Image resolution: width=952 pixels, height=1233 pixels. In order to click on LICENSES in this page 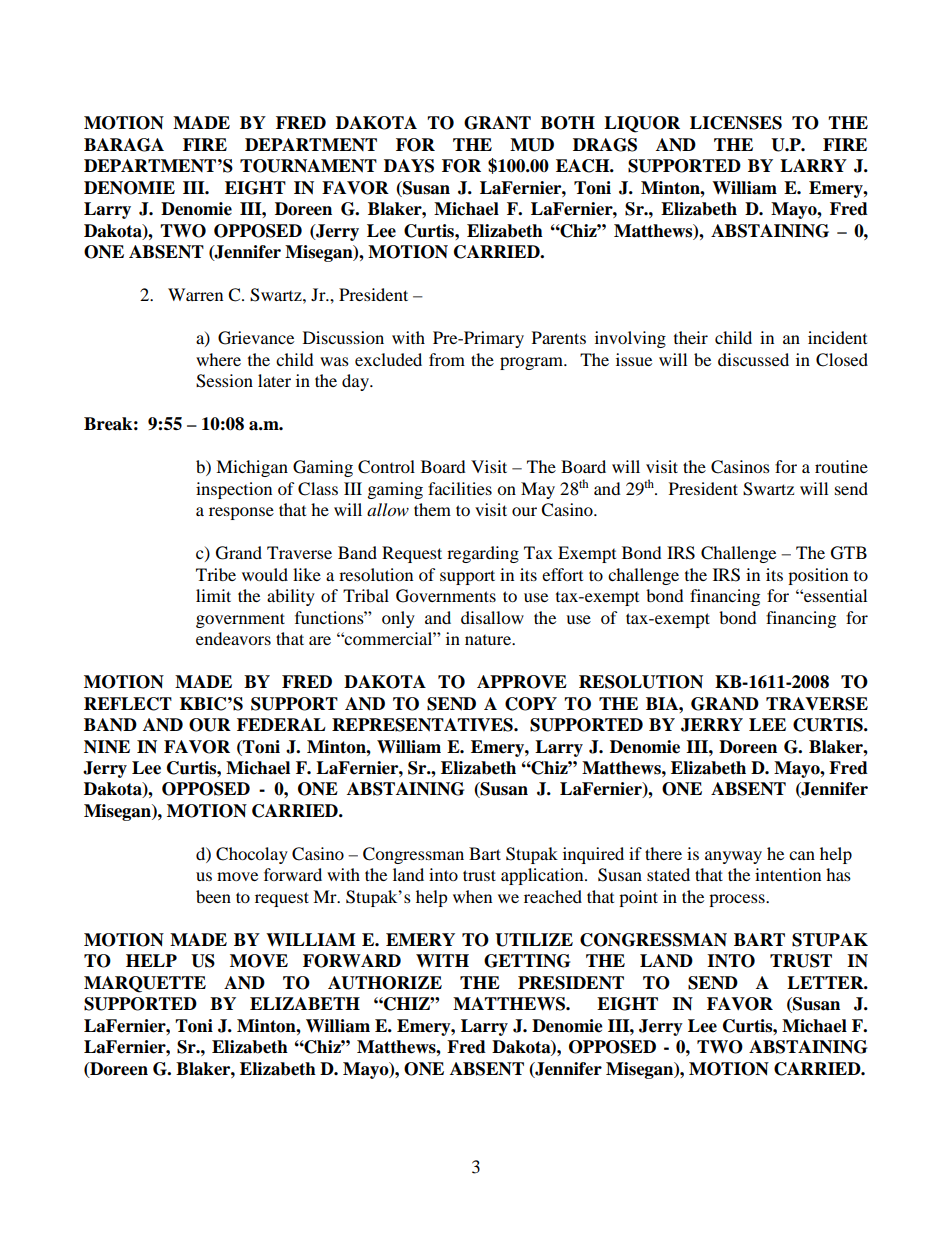, I will do `click(736, 123)`.
